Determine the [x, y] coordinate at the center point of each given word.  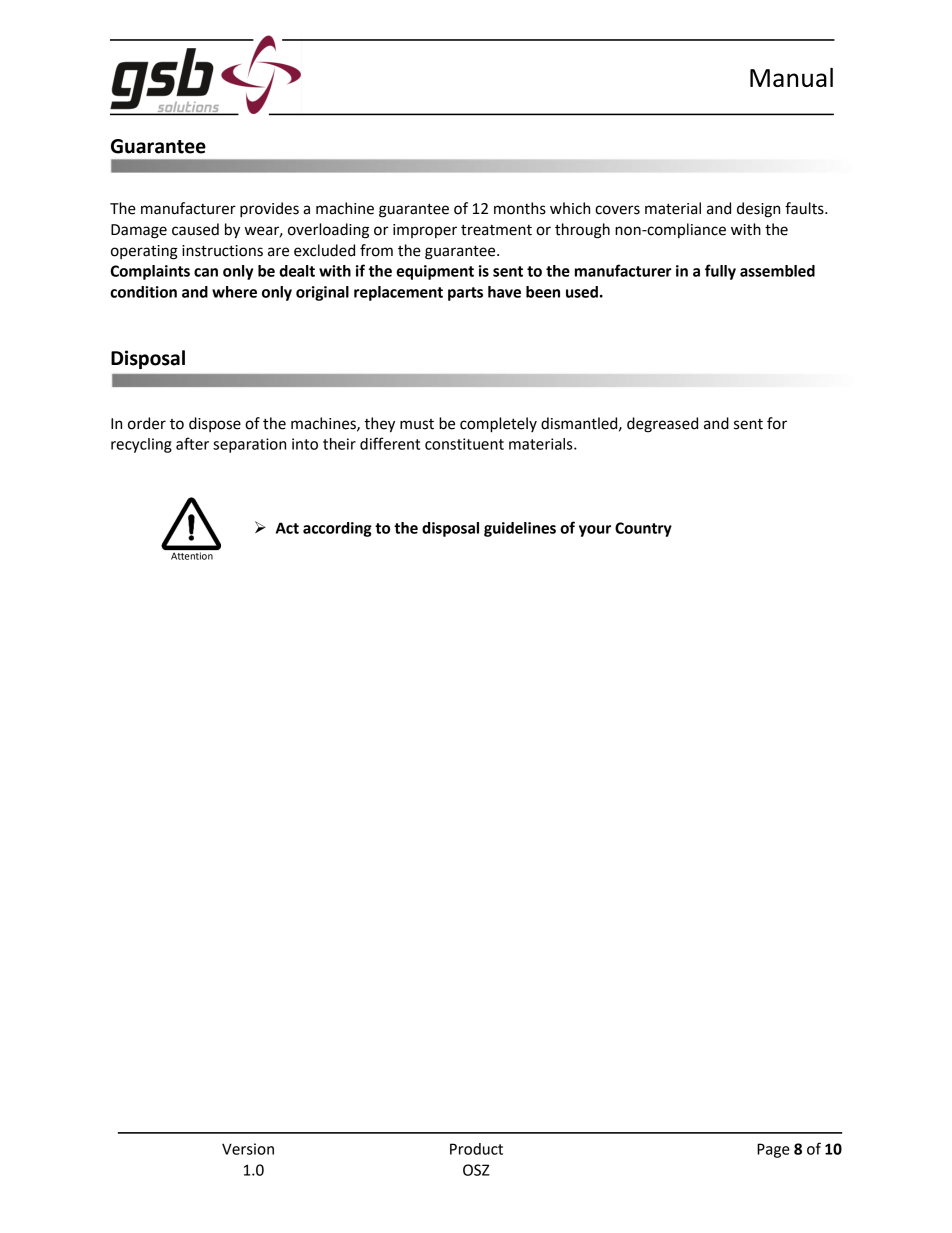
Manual [791, 77]
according [337, 529]
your [595, 531]
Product [476, 1149]
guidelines [520, 529]
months [520, 208]
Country [643, 529]
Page [773, 1150]
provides [269, 210]
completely [498, 425]
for [777, 423]
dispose [215, 424]
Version [248, 1149]
